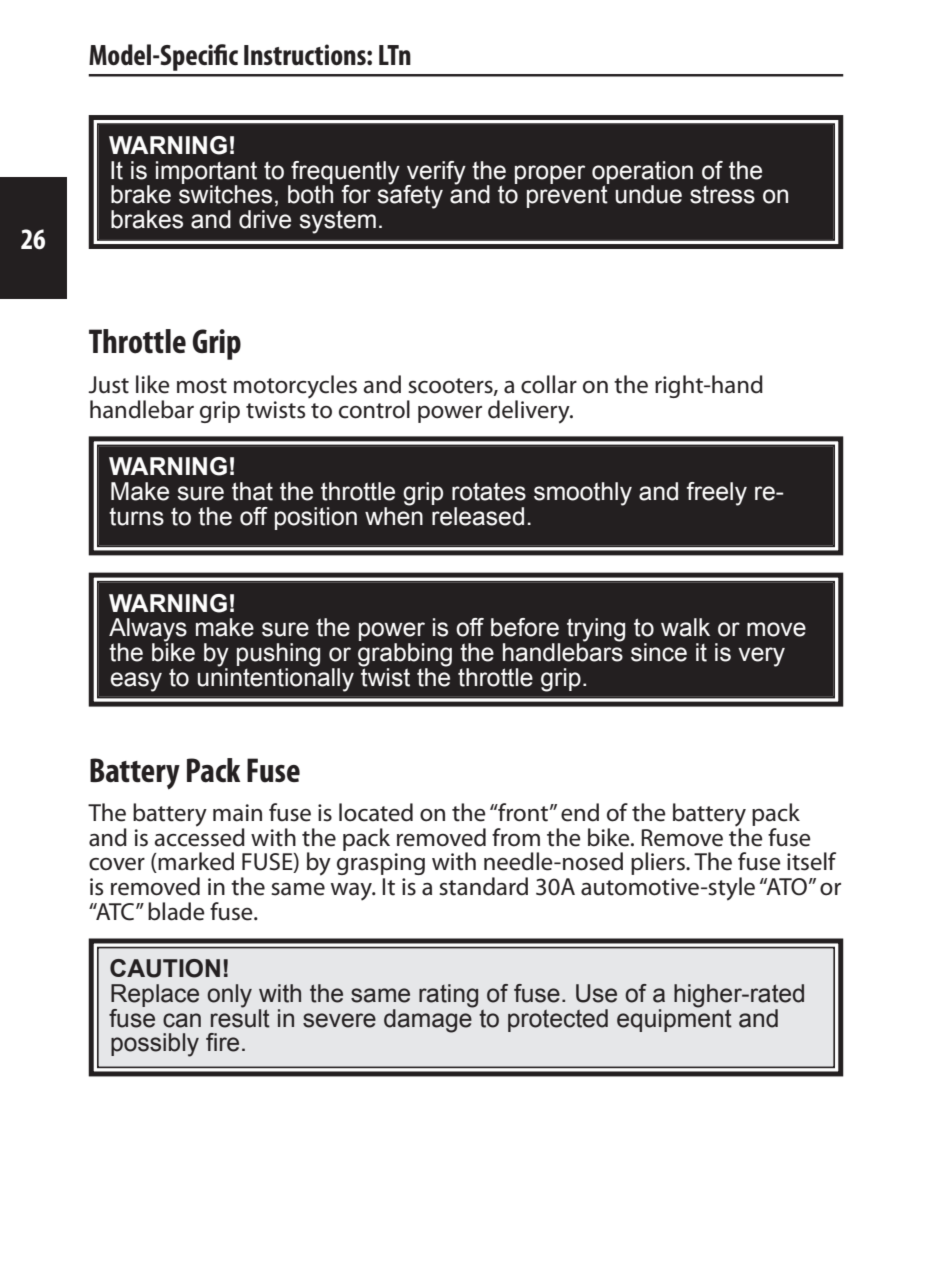  What do you see at coordinates (516, 837) in the screenshot?
I see `from` at bounding box center [516, 837].
